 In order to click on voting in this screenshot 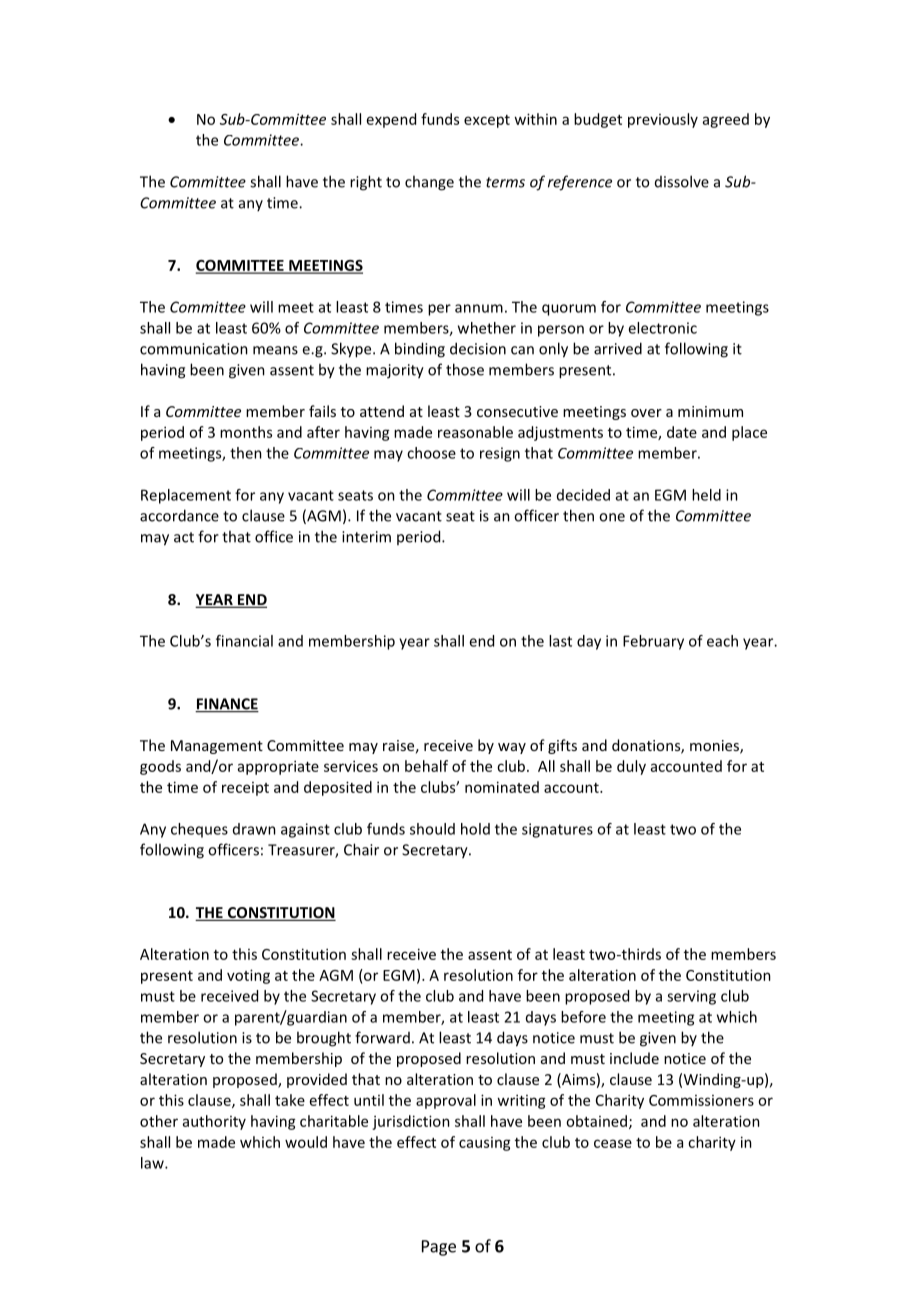, I will do `click(248, 976)`.
